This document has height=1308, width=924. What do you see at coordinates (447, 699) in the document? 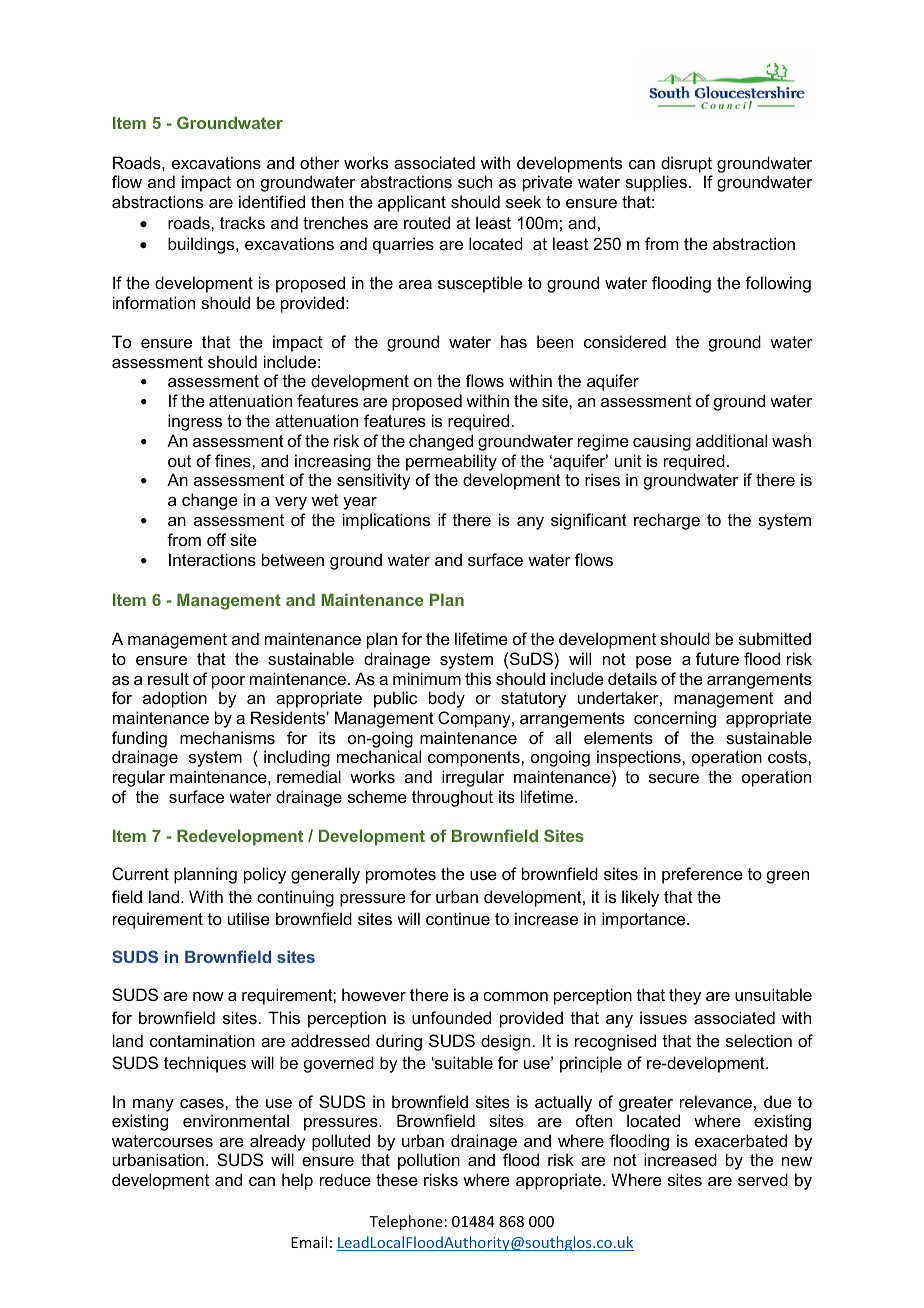
I see `body` at bounding box center [447, 699].
